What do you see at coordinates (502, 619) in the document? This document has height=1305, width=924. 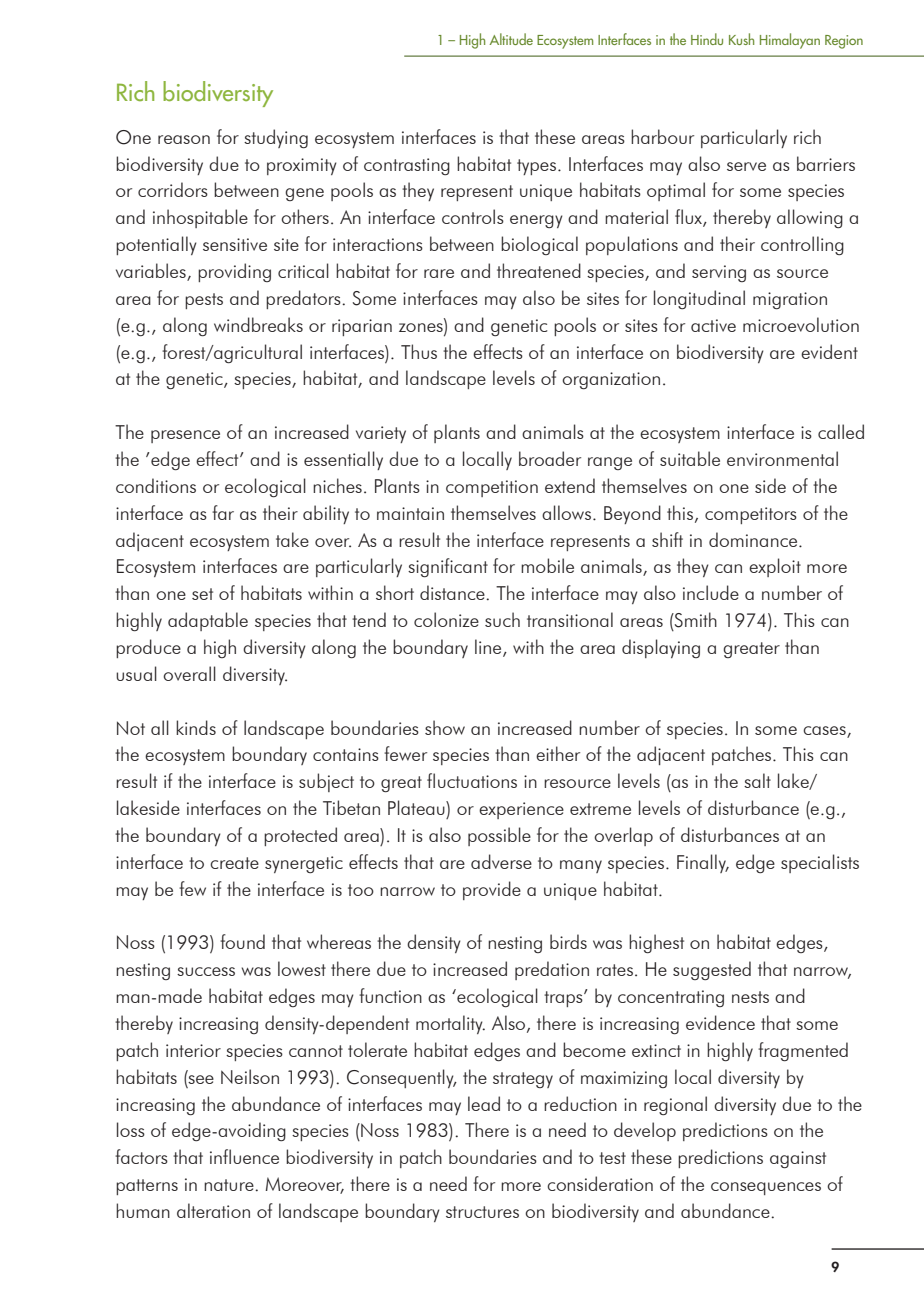 I see `such` at bounding box center [502, 619].
